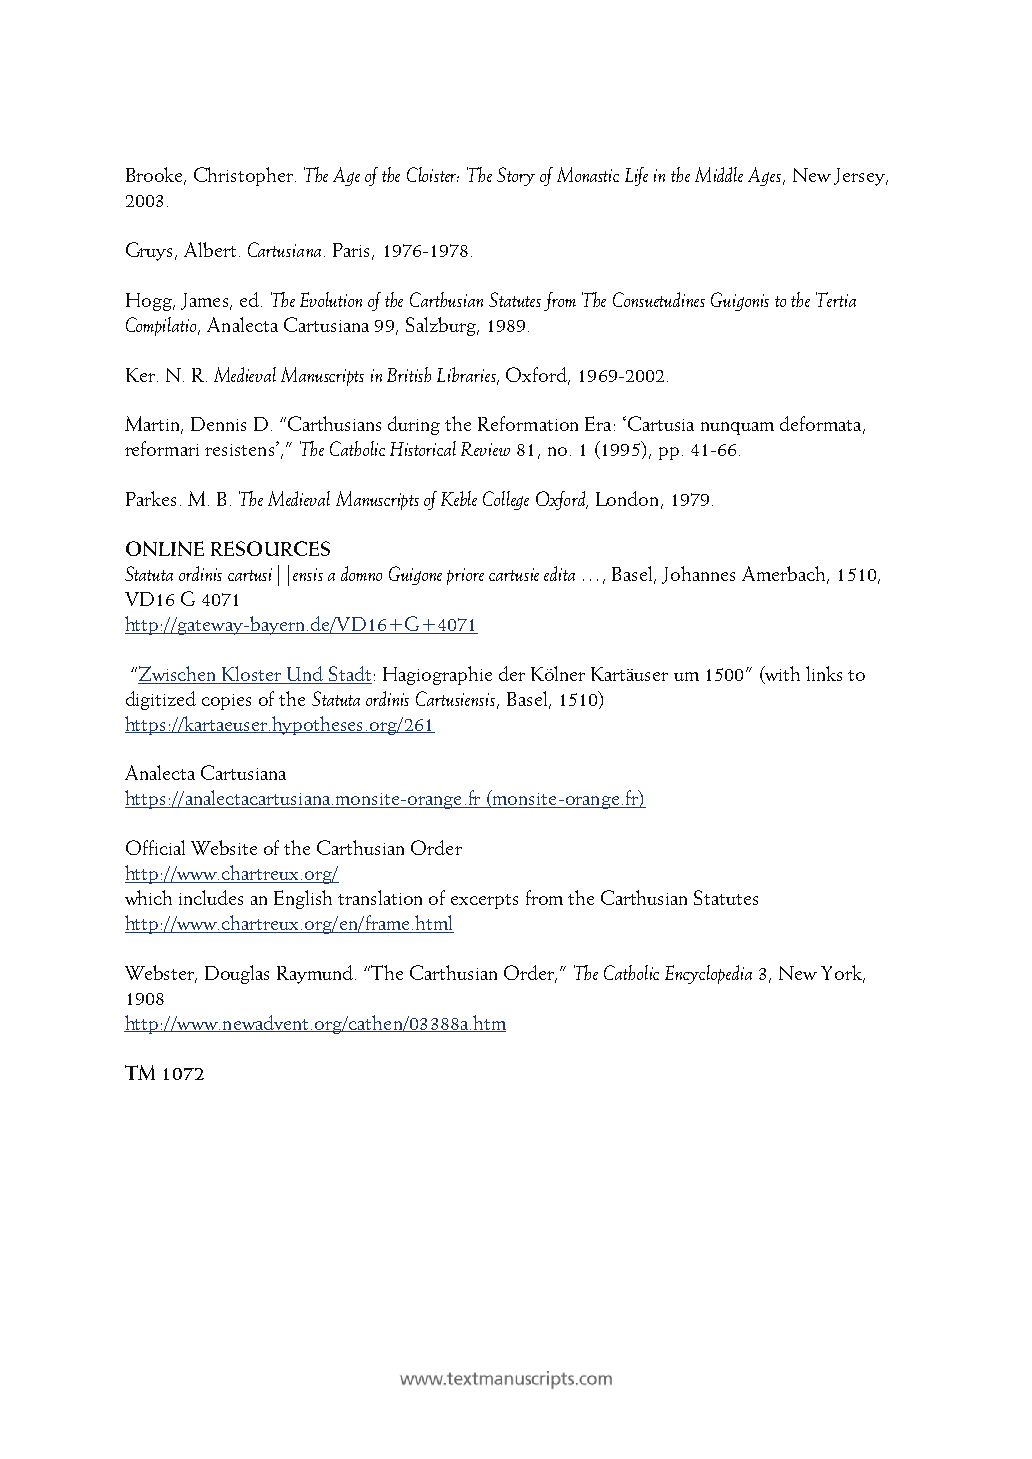 Image resolution: width=1032 pixels, height=1459 pixels. What do you see at coordinates (226, 702) in the screenshot?
I see `copies` at bounding box center [226, 702].
